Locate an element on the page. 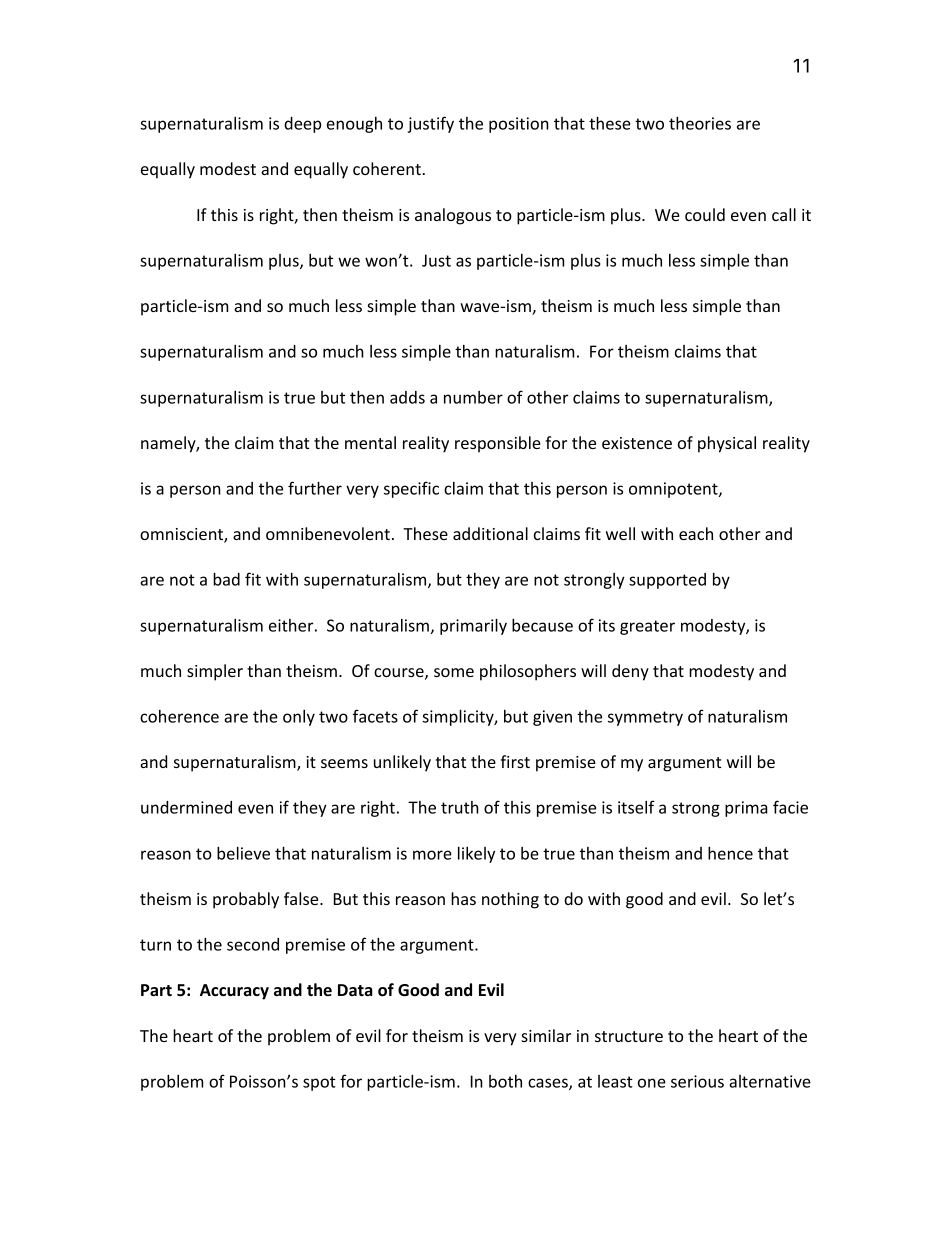 Image resolution: width=952 pixels, height=1233 pixels. symmetry is located at coordinates (645, 718).
